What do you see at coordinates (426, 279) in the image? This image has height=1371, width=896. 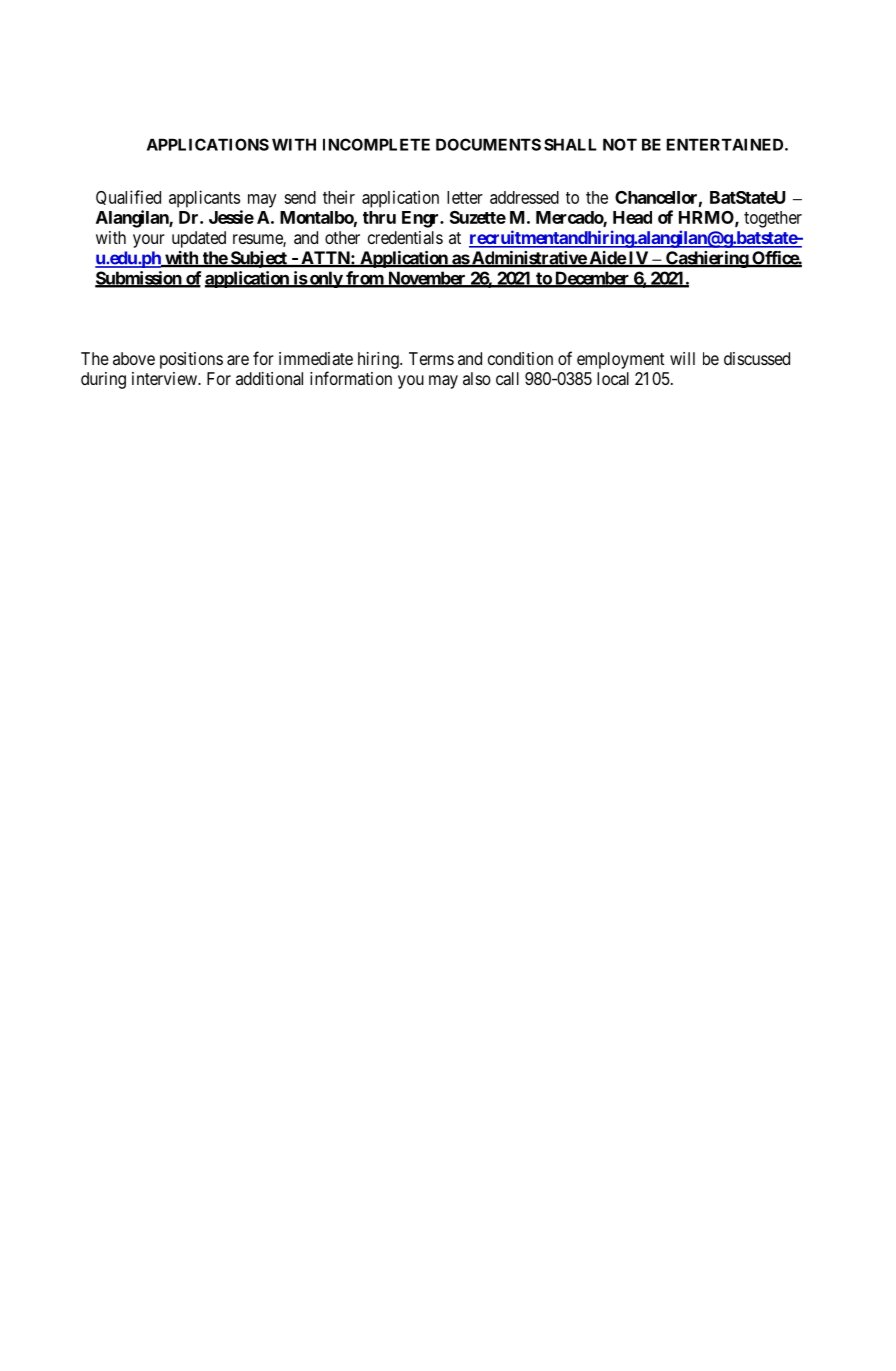 I see `November` at bounding box center [426, 279].
